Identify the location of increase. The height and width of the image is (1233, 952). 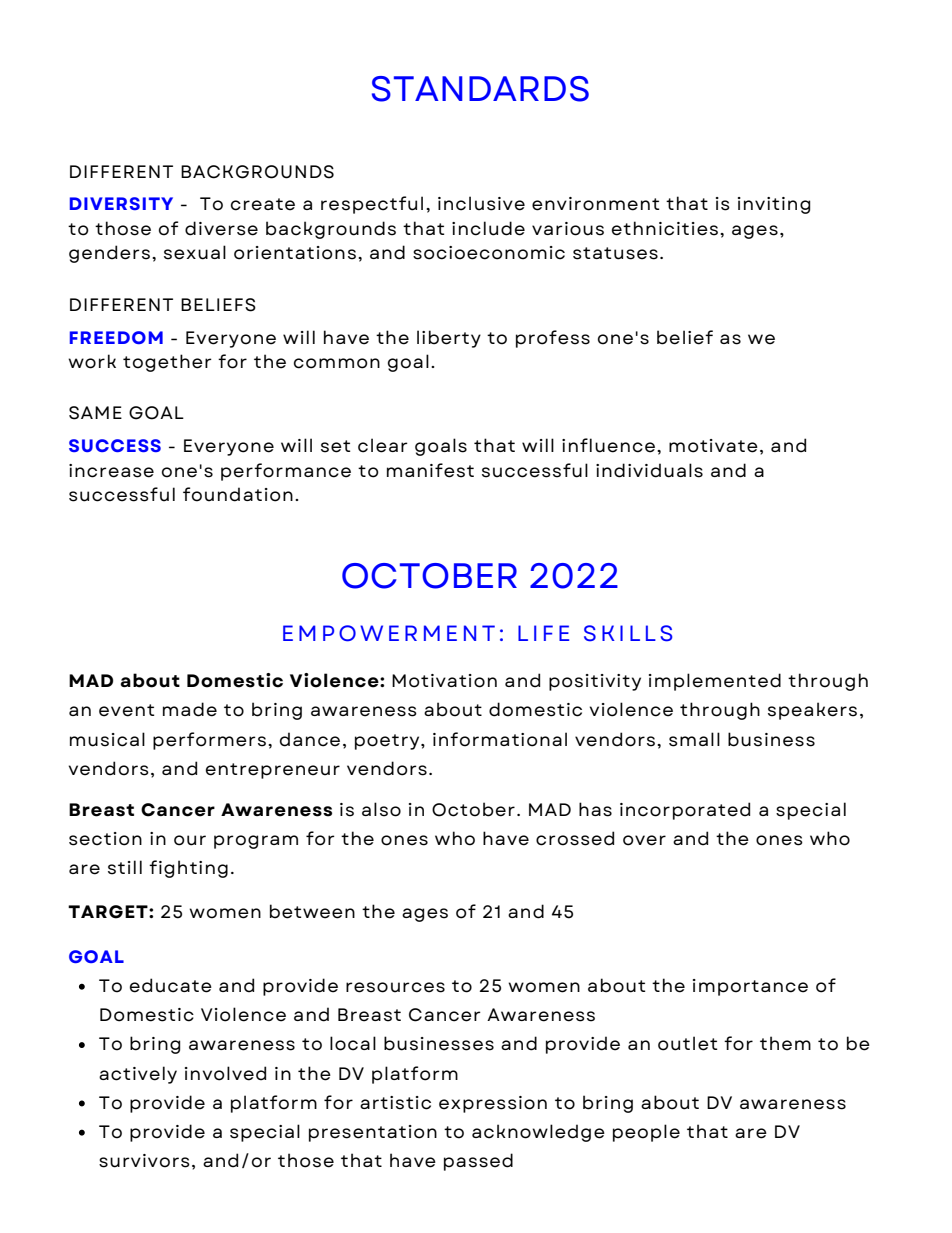
(111, 471).
